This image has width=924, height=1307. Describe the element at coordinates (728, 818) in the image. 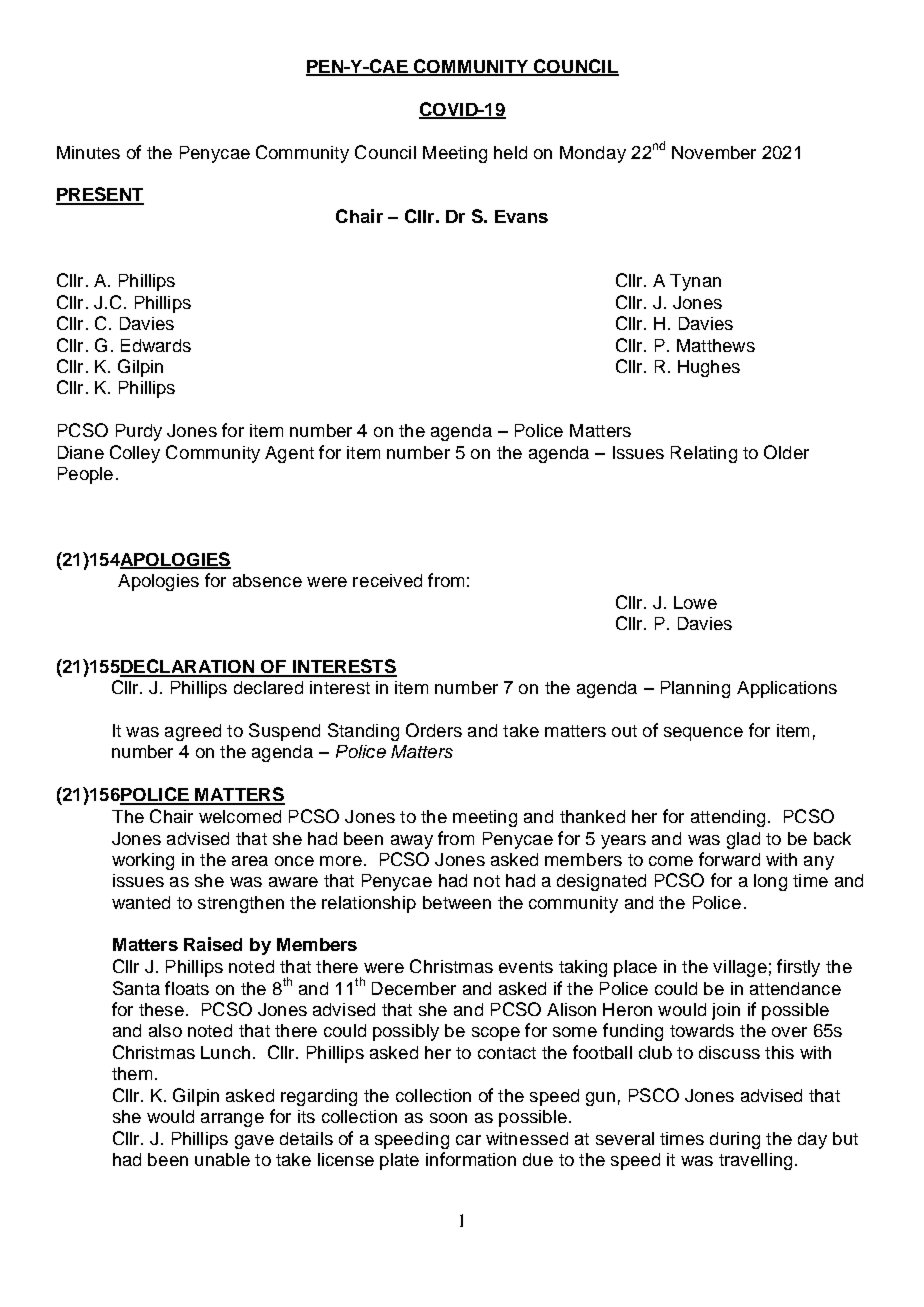

I see `attending` at that location.
